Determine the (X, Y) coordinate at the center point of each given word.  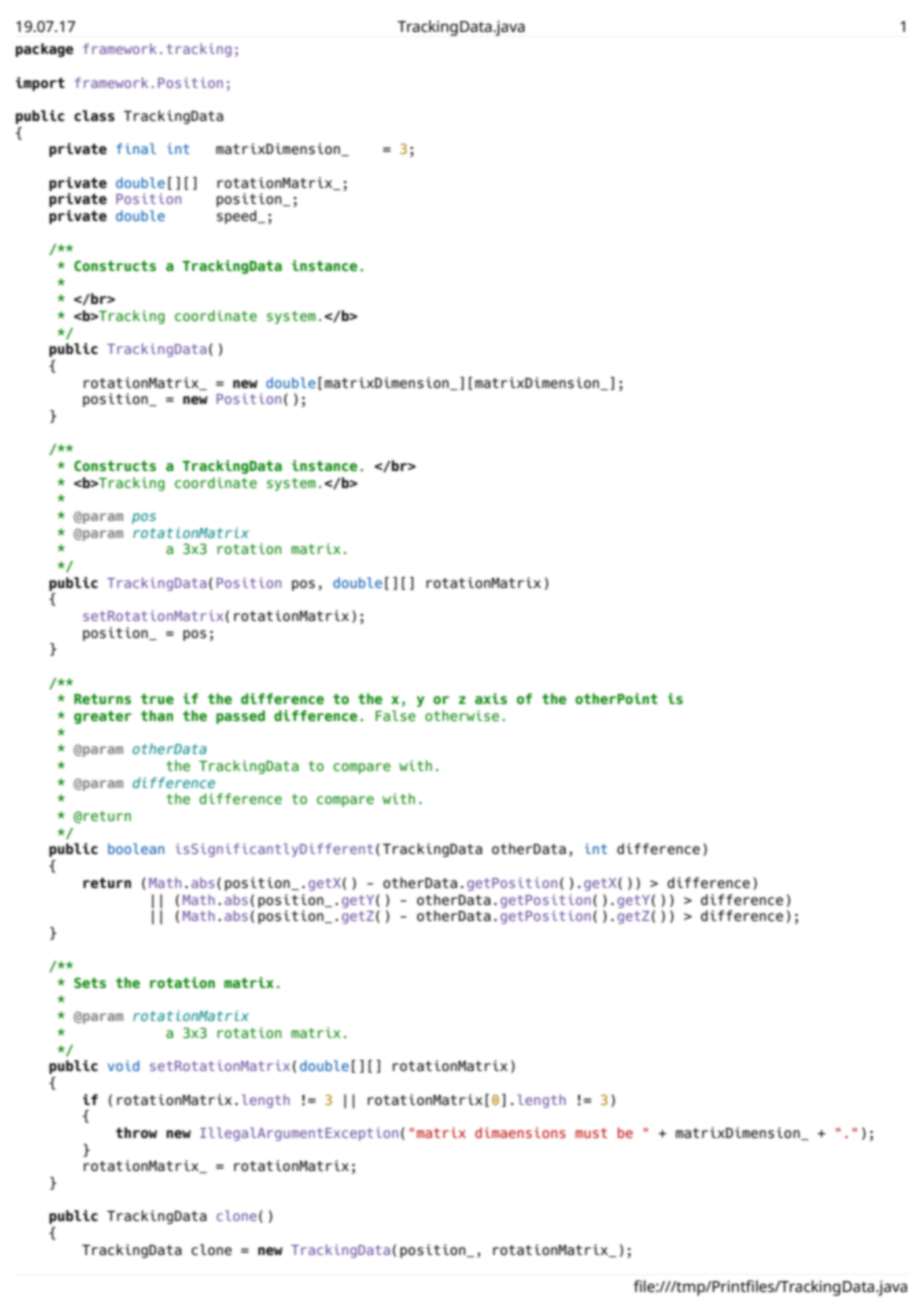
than (157, 715)
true (157, 698)
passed (240, 717)
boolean (136, 848)
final (136, 148)
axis (491, 698)
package (44, 50)
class (94, 116)
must (591, 1133)
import (40, 84)
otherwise (462, 715)
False (396, 715)
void (123, 1065)
